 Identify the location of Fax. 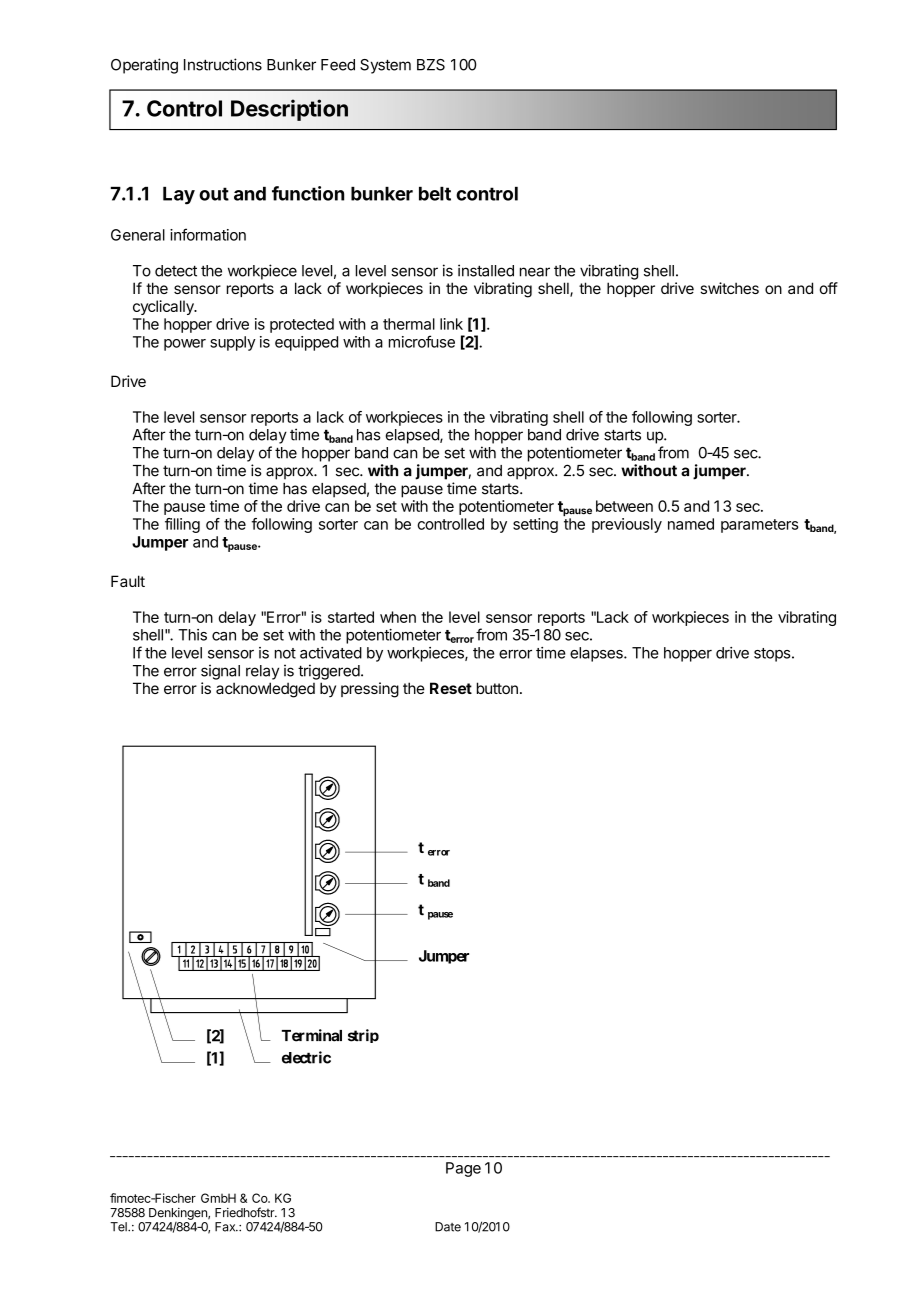
(226, 1227).
